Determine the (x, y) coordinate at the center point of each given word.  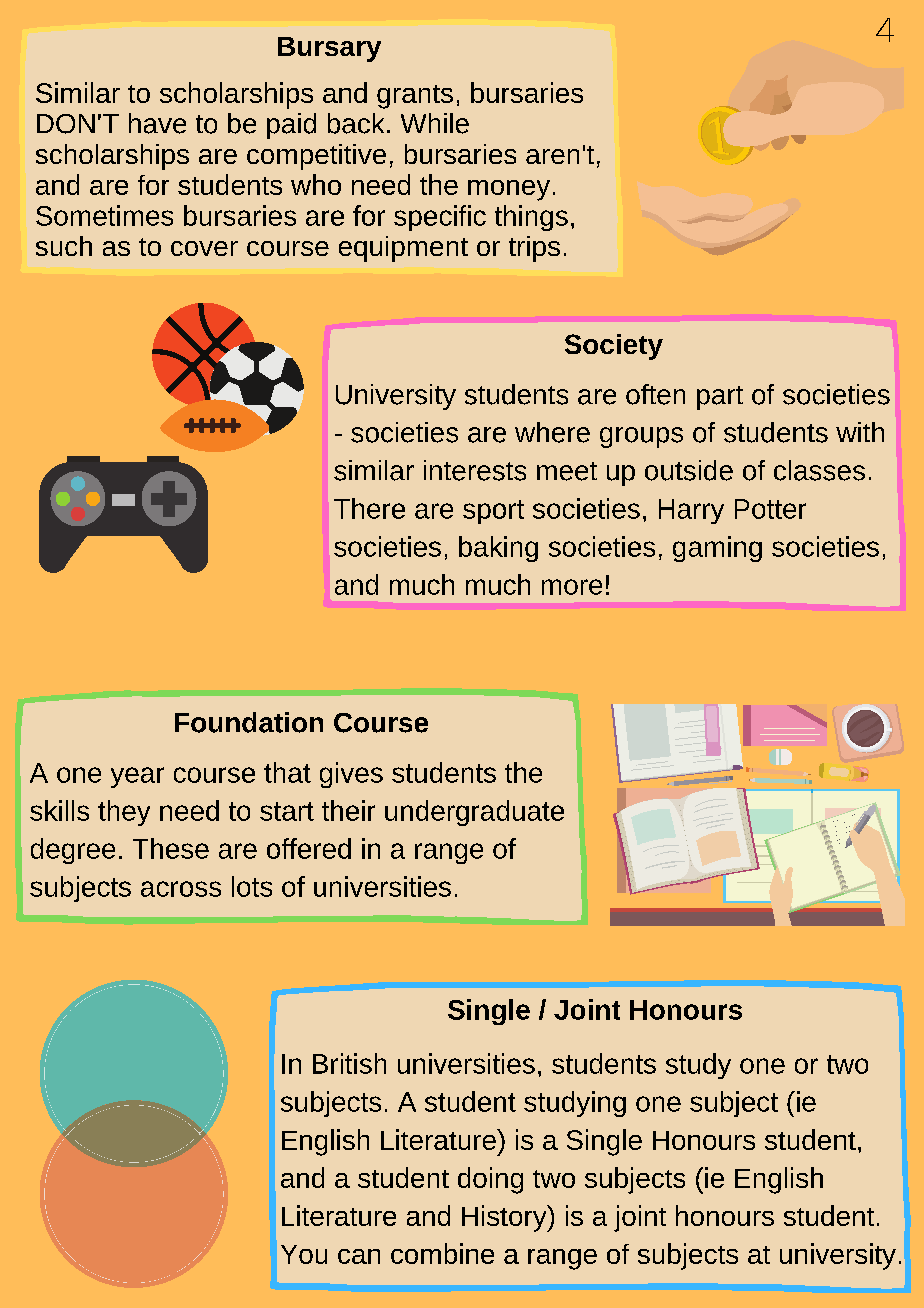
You (304, 1254)
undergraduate (474, 813)
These (171, 848)
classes (819, 470)
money (509, 190)
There (369, 508)
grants (415, 97)
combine (442, 1253)
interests (475, 470)
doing (490, 1180)
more (572, 587)
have (157, 123)
